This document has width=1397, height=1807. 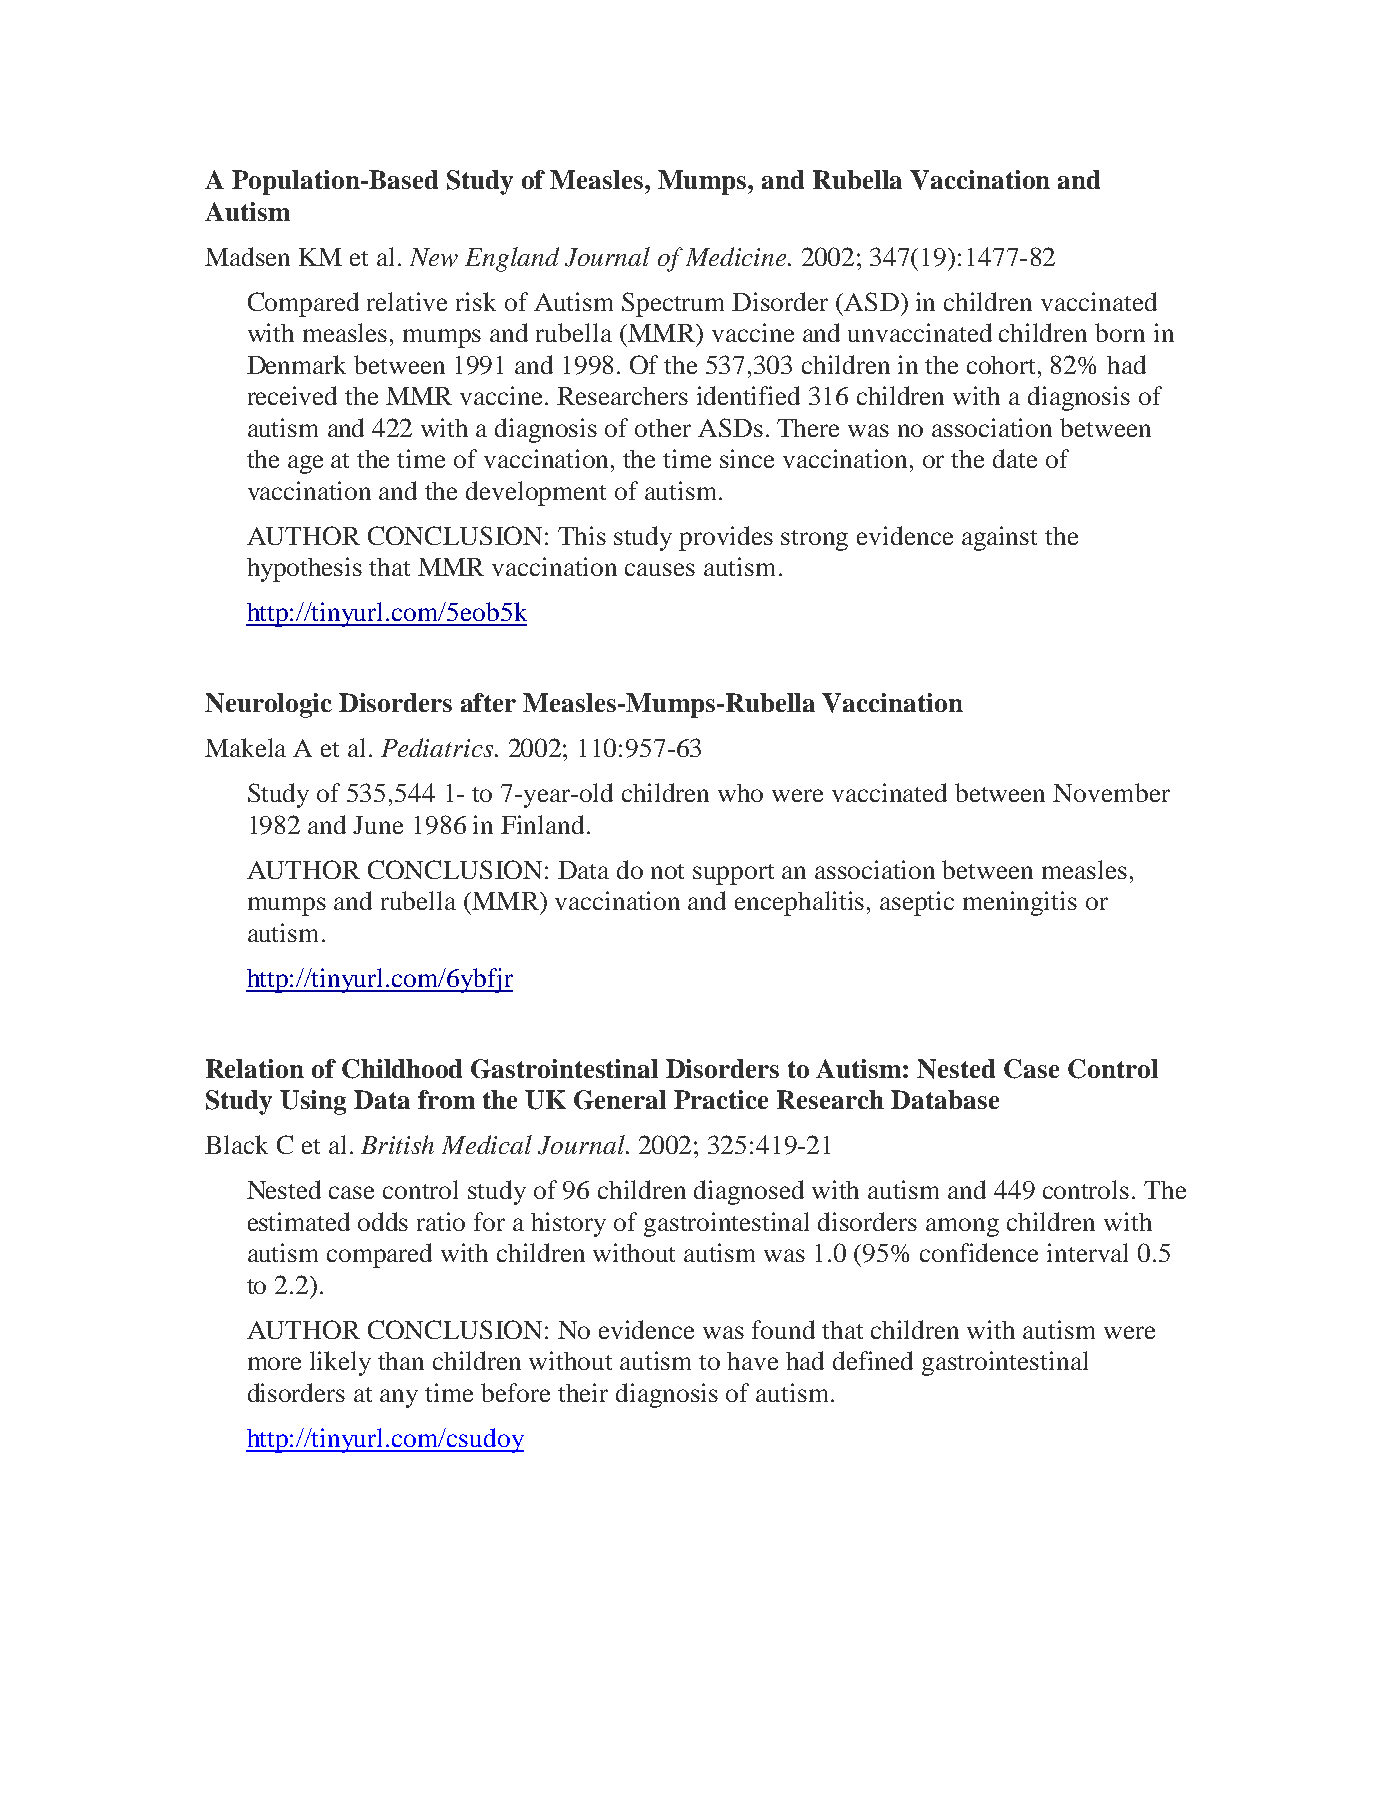 I want to click on June, so click(x=378, y=825).
